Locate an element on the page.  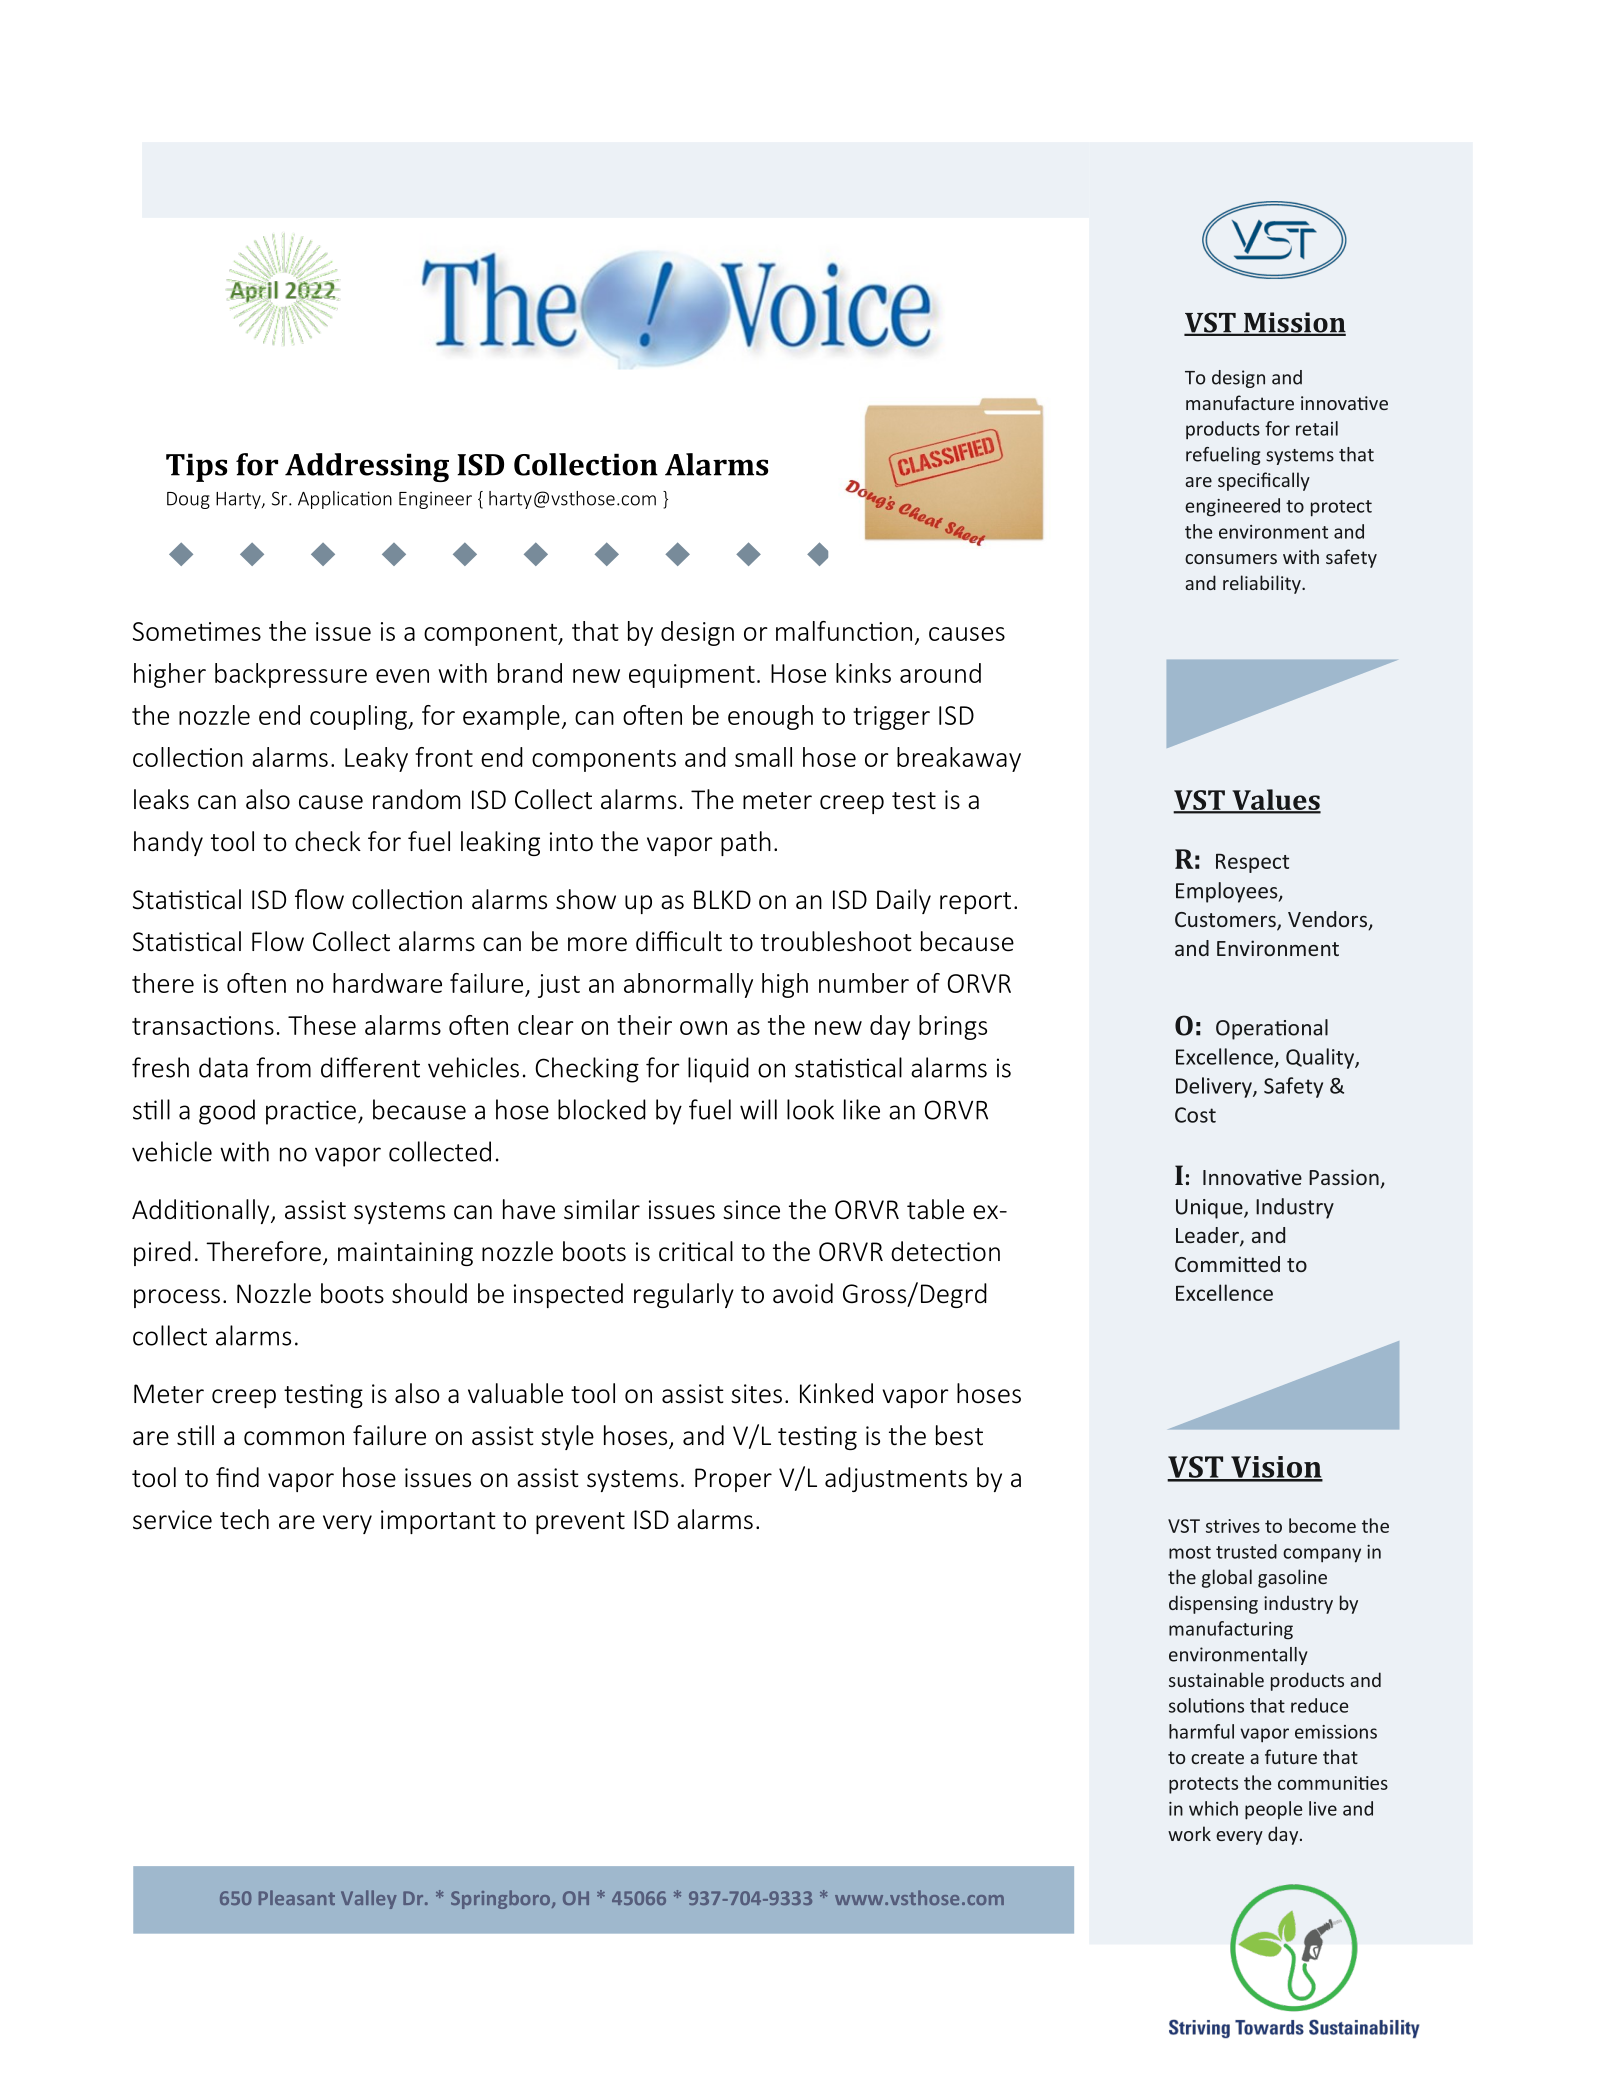
hardware is located at coordinates (387, 983).
